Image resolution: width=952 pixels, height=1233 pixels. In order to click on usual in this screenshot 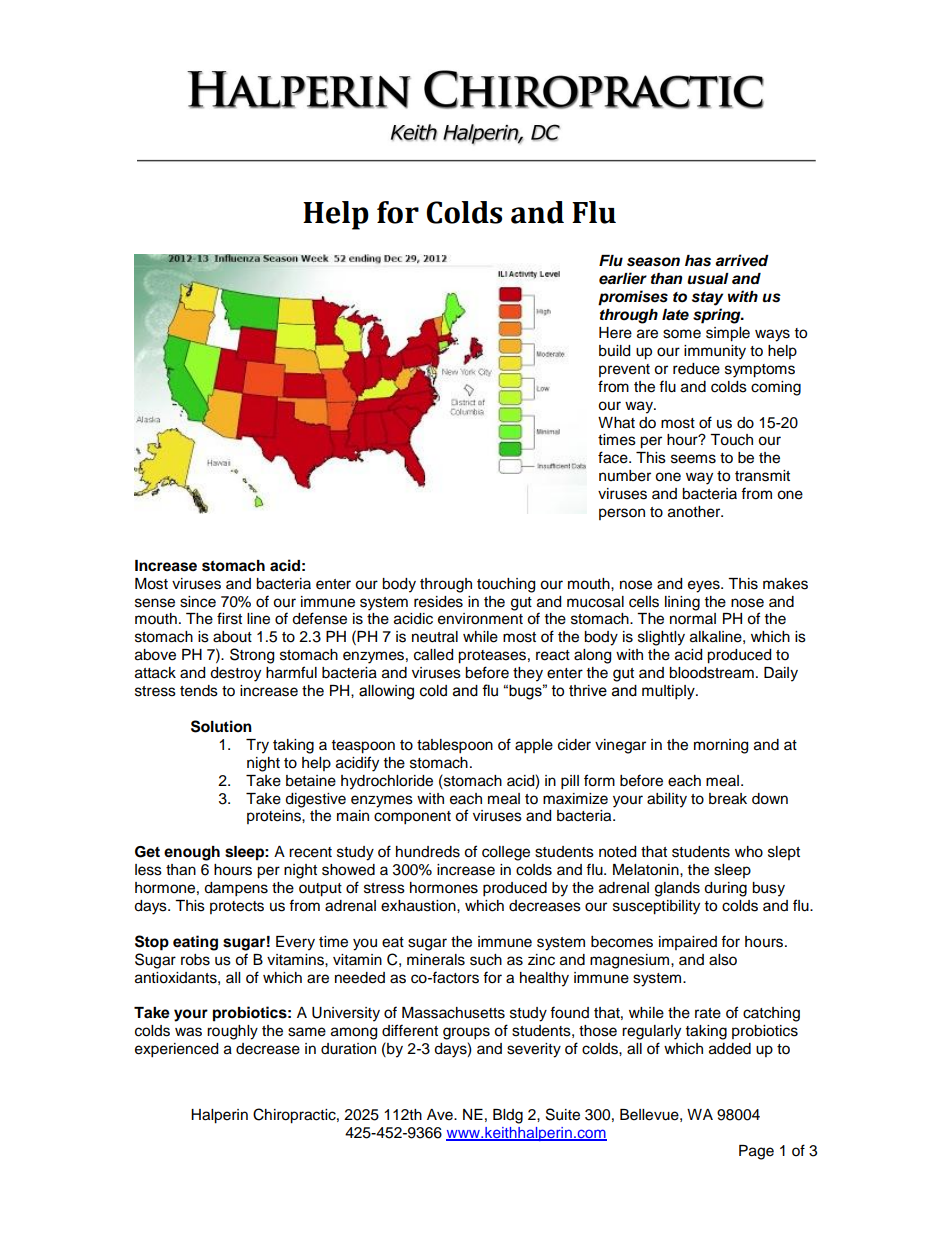, I will do `click(708, 279)`.
